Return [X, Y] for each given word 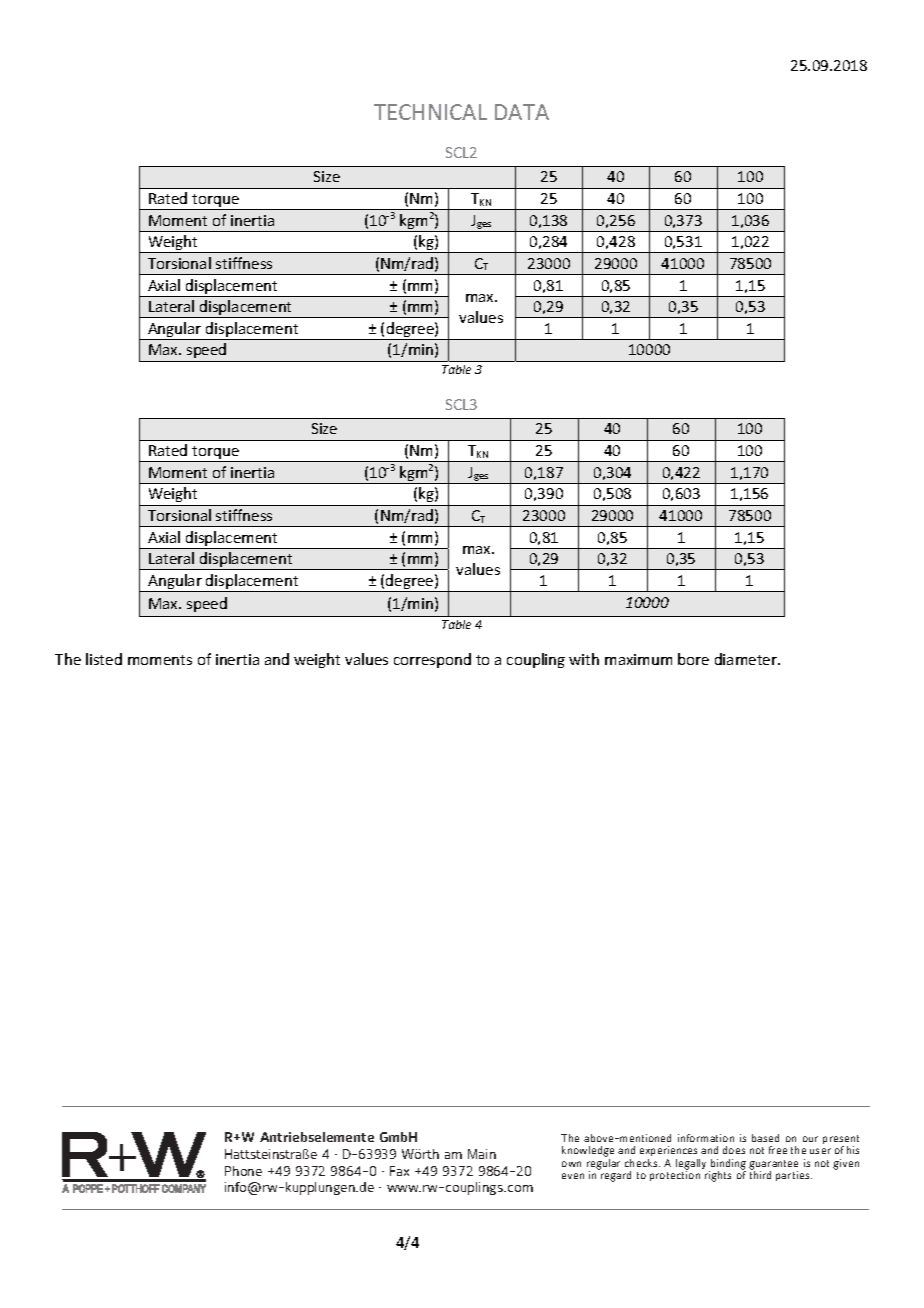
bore [693, 659]
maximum [638, 659]
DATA [522, 112]
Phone [243, 1171]
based [765, 1138]
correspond [432, 660]
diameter [747, 659]
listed [104, 659]
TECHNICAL [430, 112]
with [584, 659]
